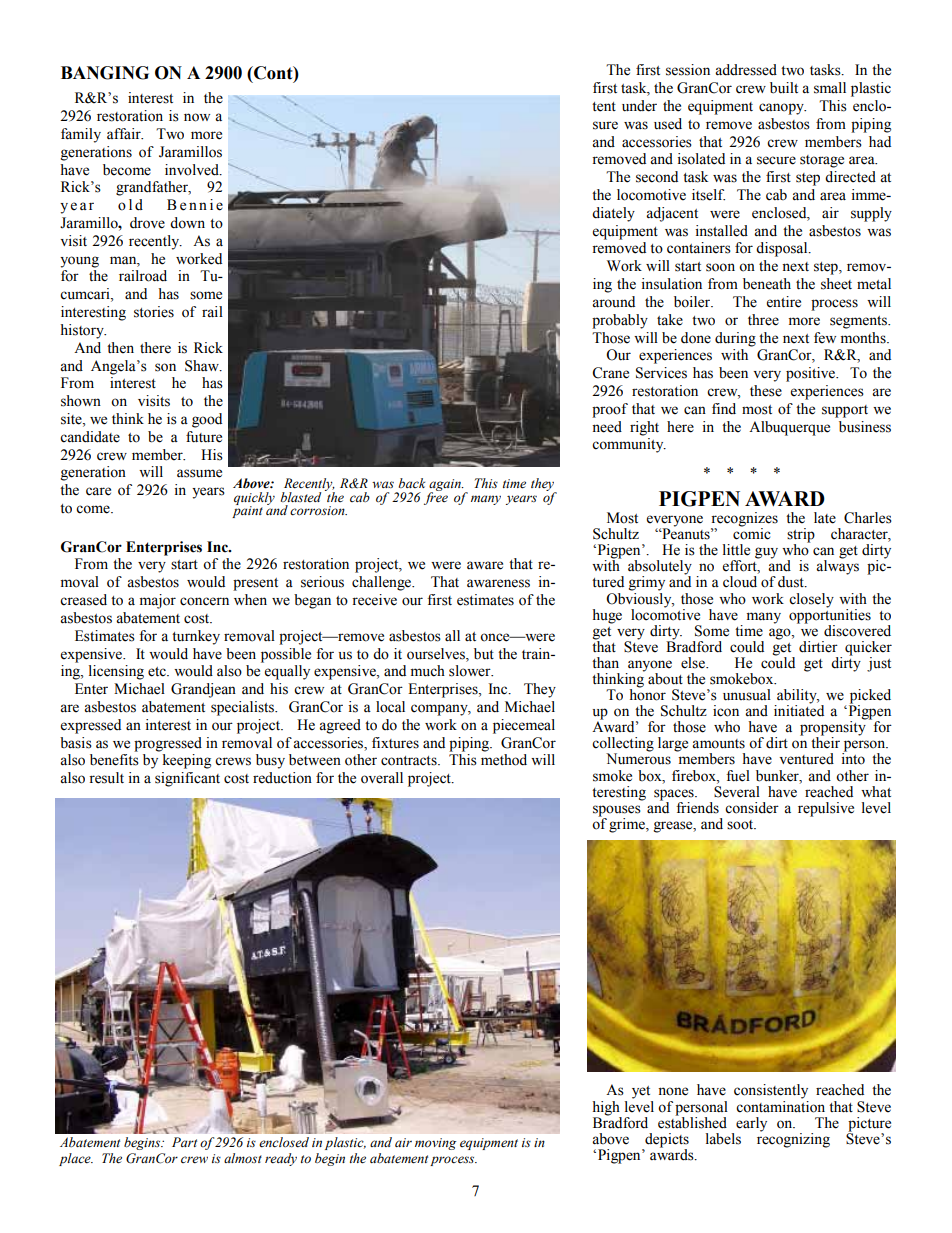 The image size is (952, 1233). I want to click on canopy, so click(782, 109).
